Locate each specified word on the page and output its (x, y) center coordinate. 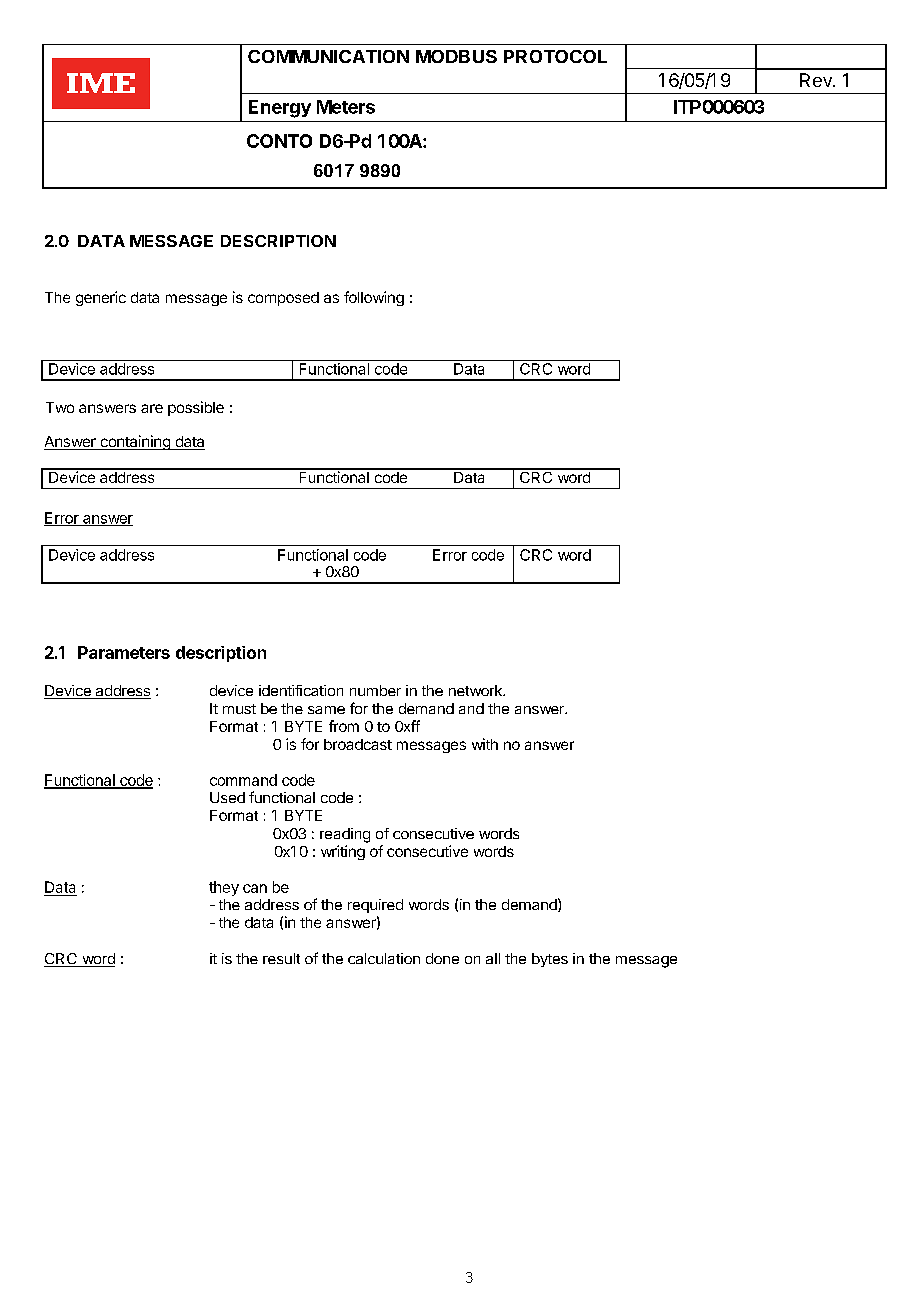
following (374, 298)
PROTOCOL (555, 56)
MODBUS (456, 56)
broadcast (358, 744)
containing (135, 442)
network (476, 690)
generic (101, 298)
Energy (280, 109)
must (239, 709)
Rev (817, 80)
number (375, 690)
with (485, 744)
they (224, 888)
